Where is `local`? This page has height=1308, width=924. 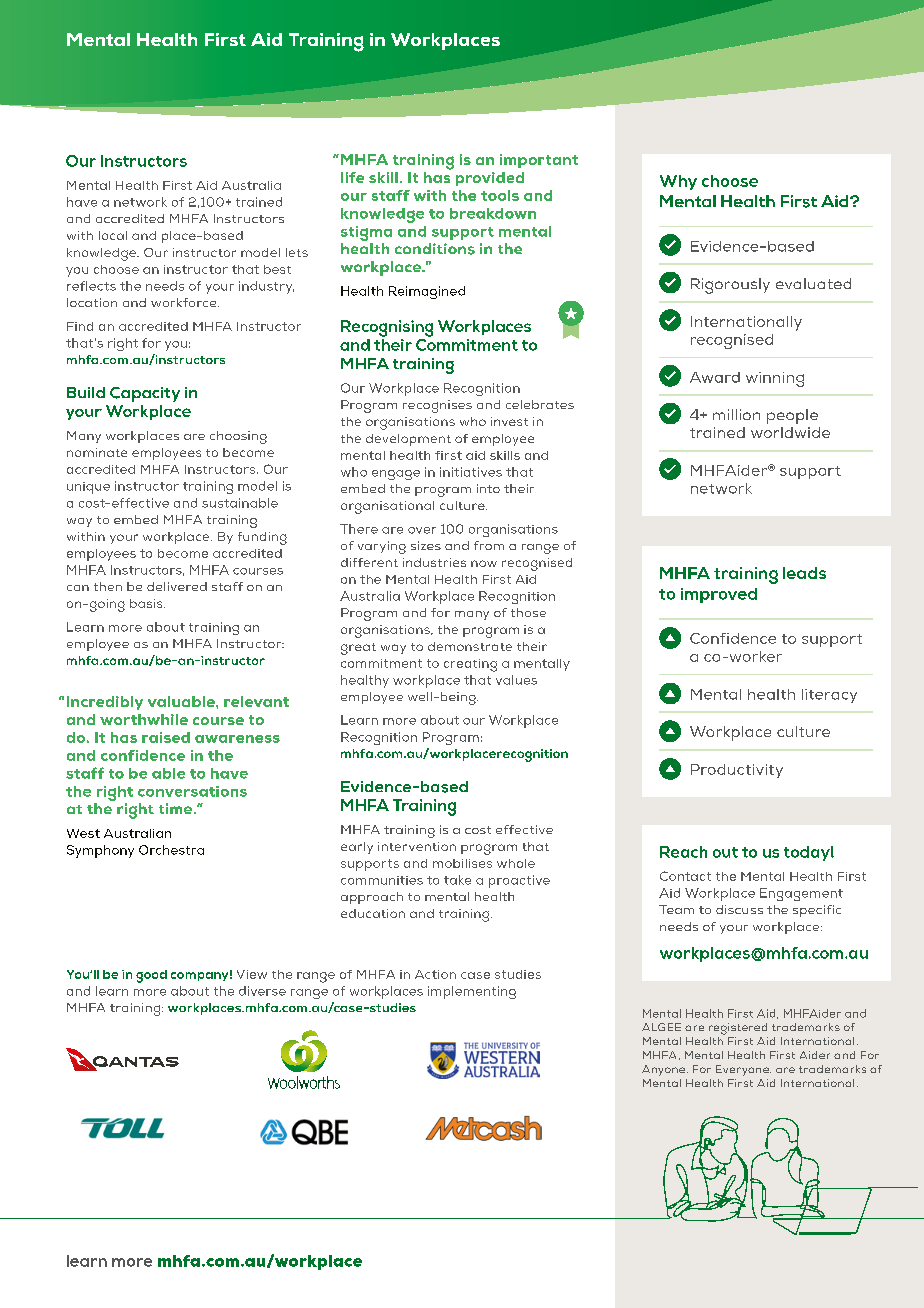
local is located at coordinates (113, 235).
